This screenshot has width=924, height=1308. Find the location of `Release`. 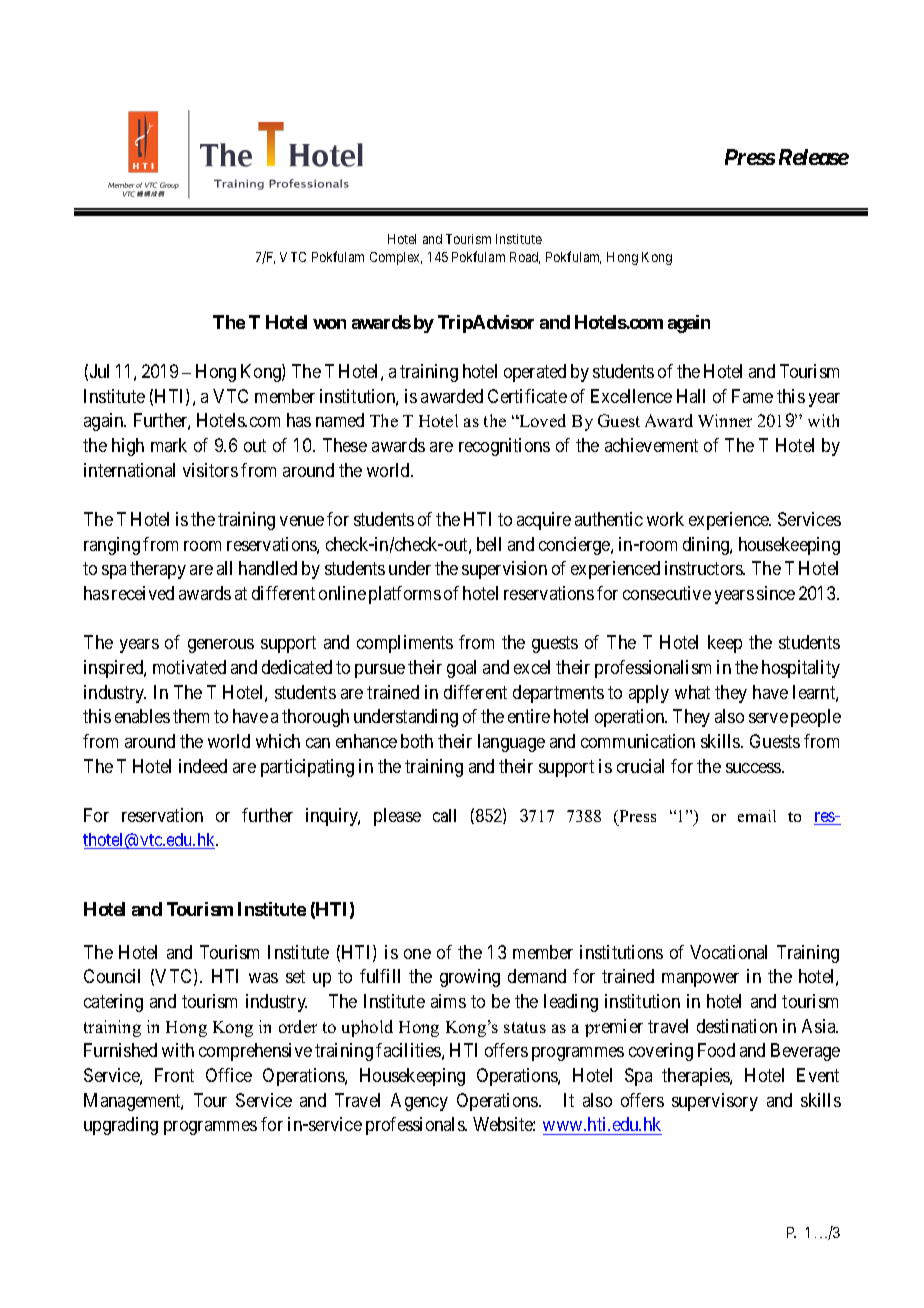

Release is located at coordinates (814, 157).
